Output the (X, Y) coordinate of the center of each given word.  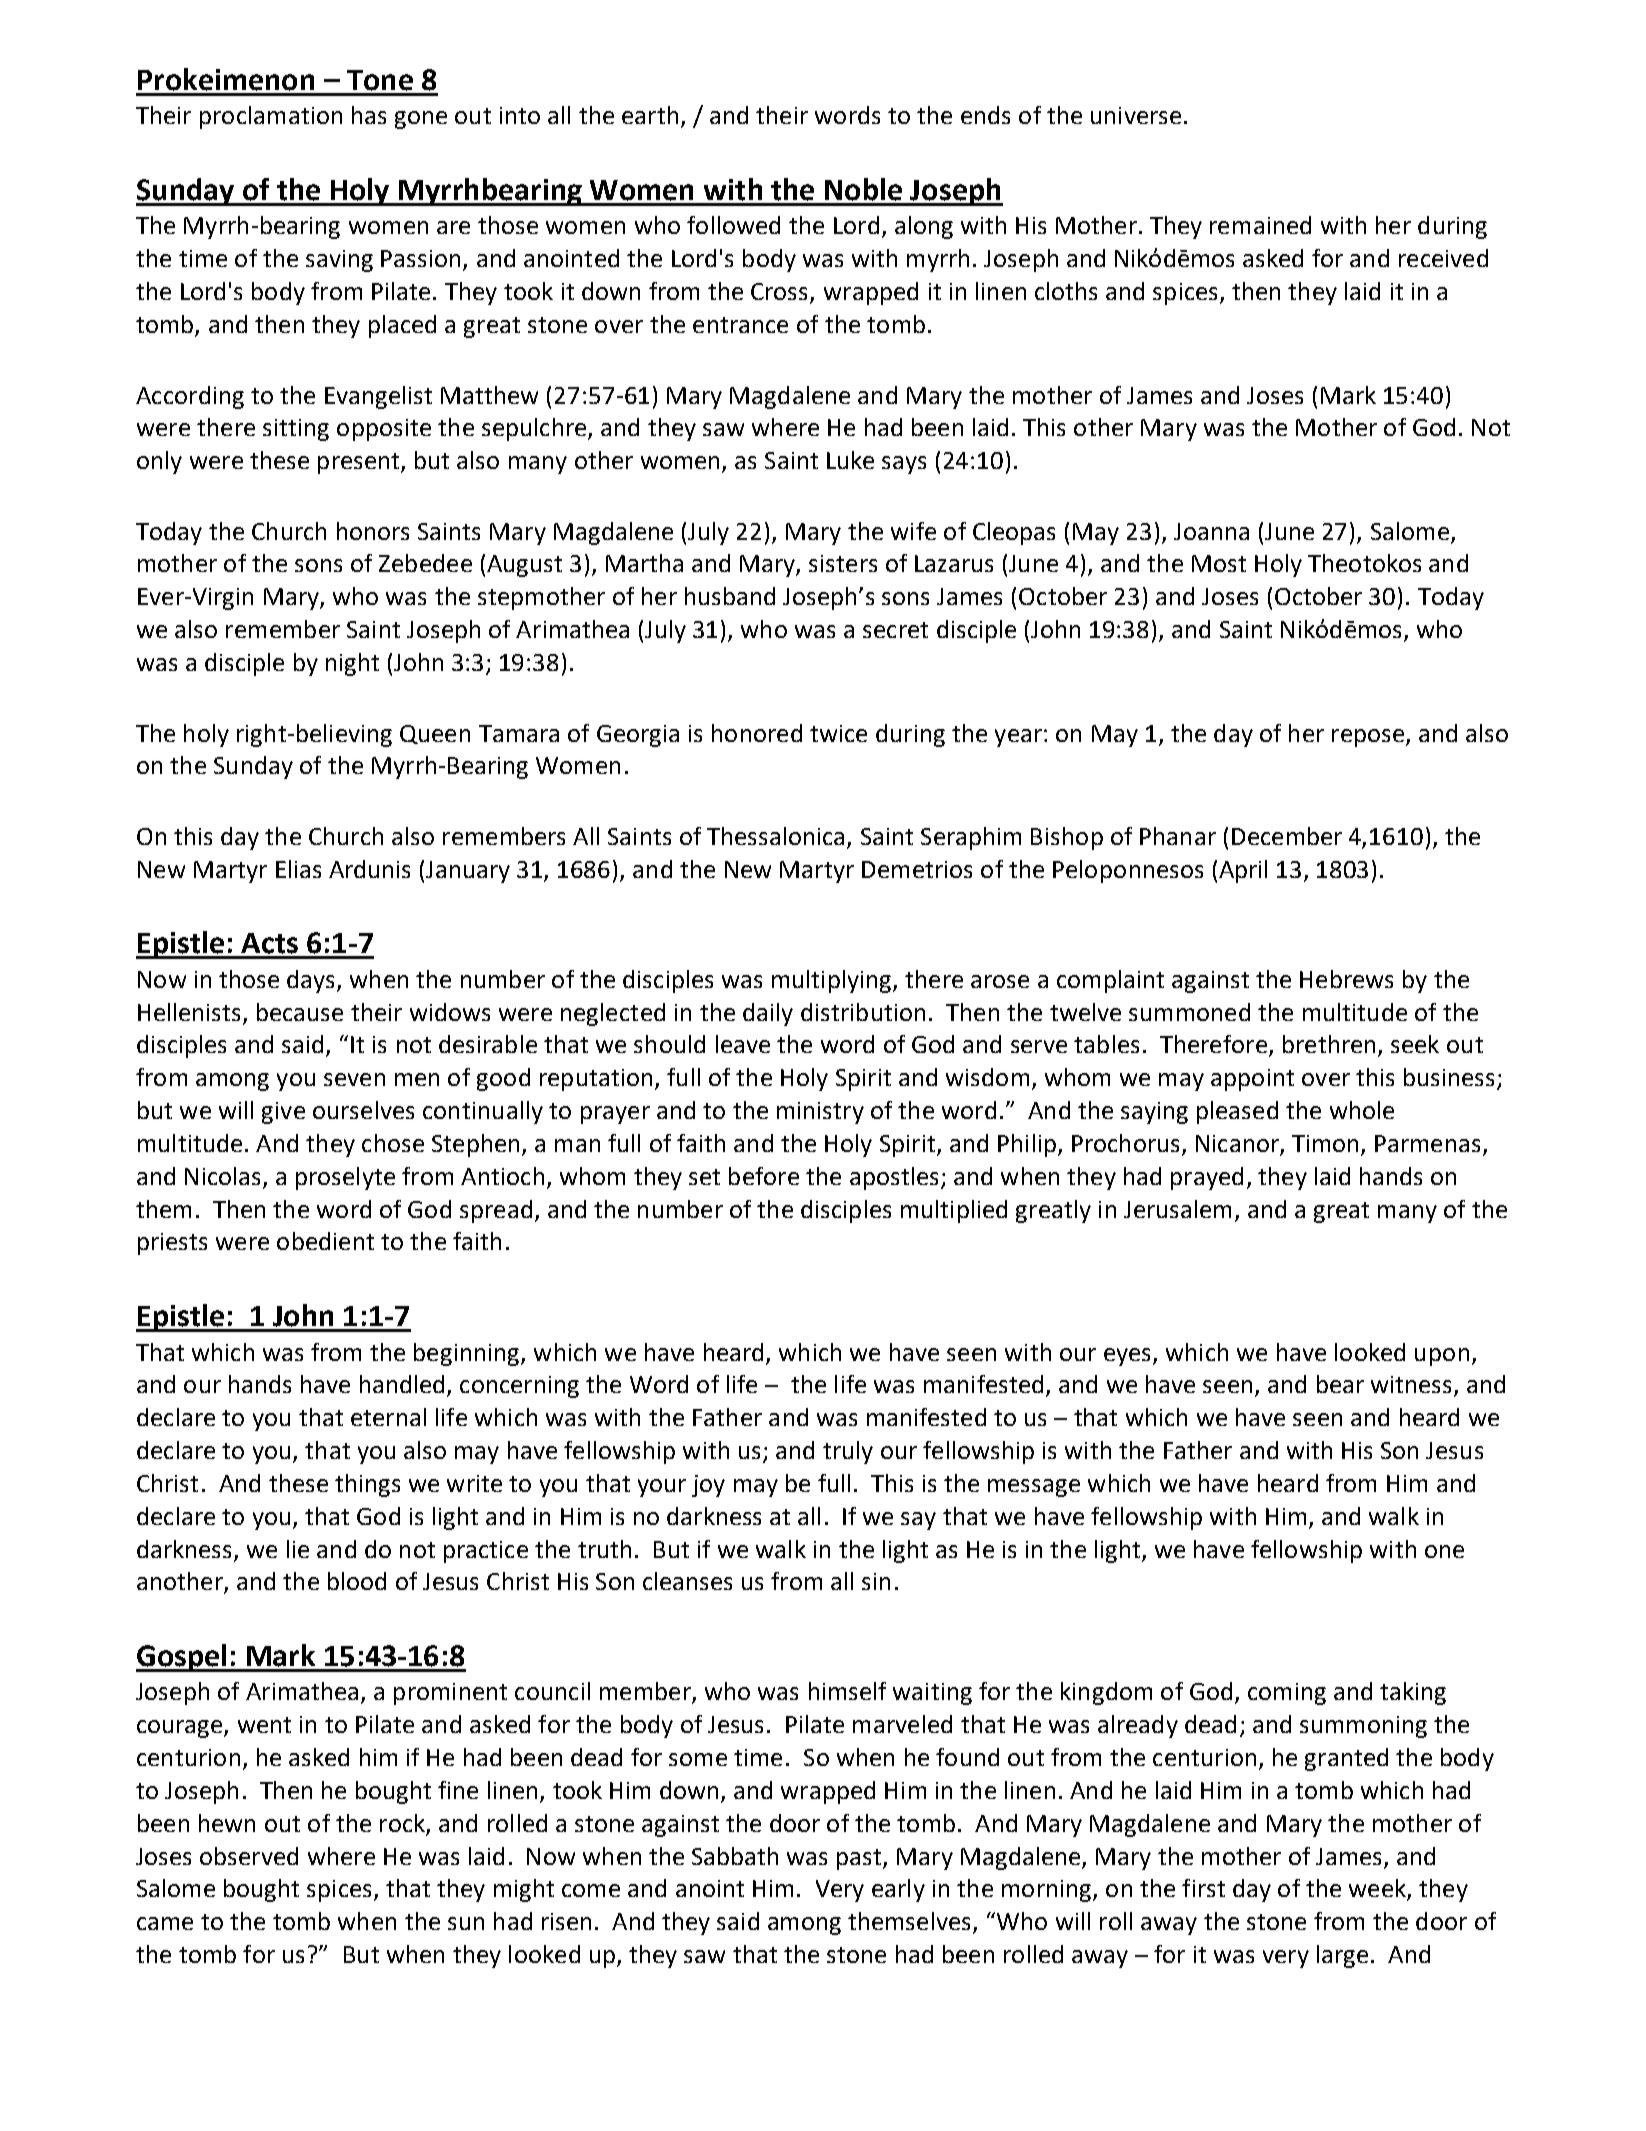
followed (733, 225)
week (1378, 1889)
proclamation (271, 117)
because (300, 1012)
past (860, 1859)
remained (1260, 225)
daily (768, 1014)
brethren (1329, 1044)
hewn (227, 1823)
